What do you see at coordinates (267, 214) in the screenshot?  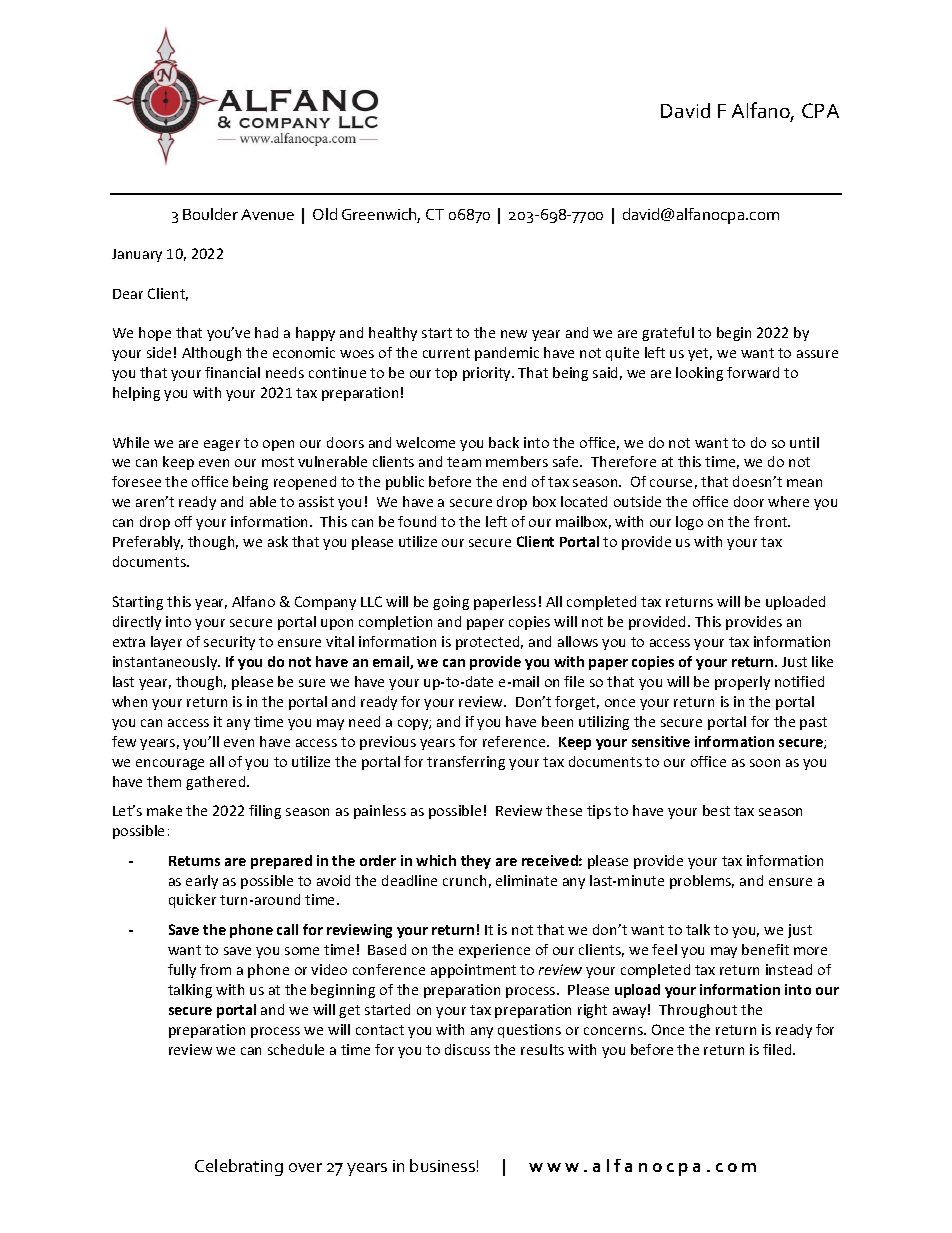 I see `Avenue` at bounding box center [267, 214].
